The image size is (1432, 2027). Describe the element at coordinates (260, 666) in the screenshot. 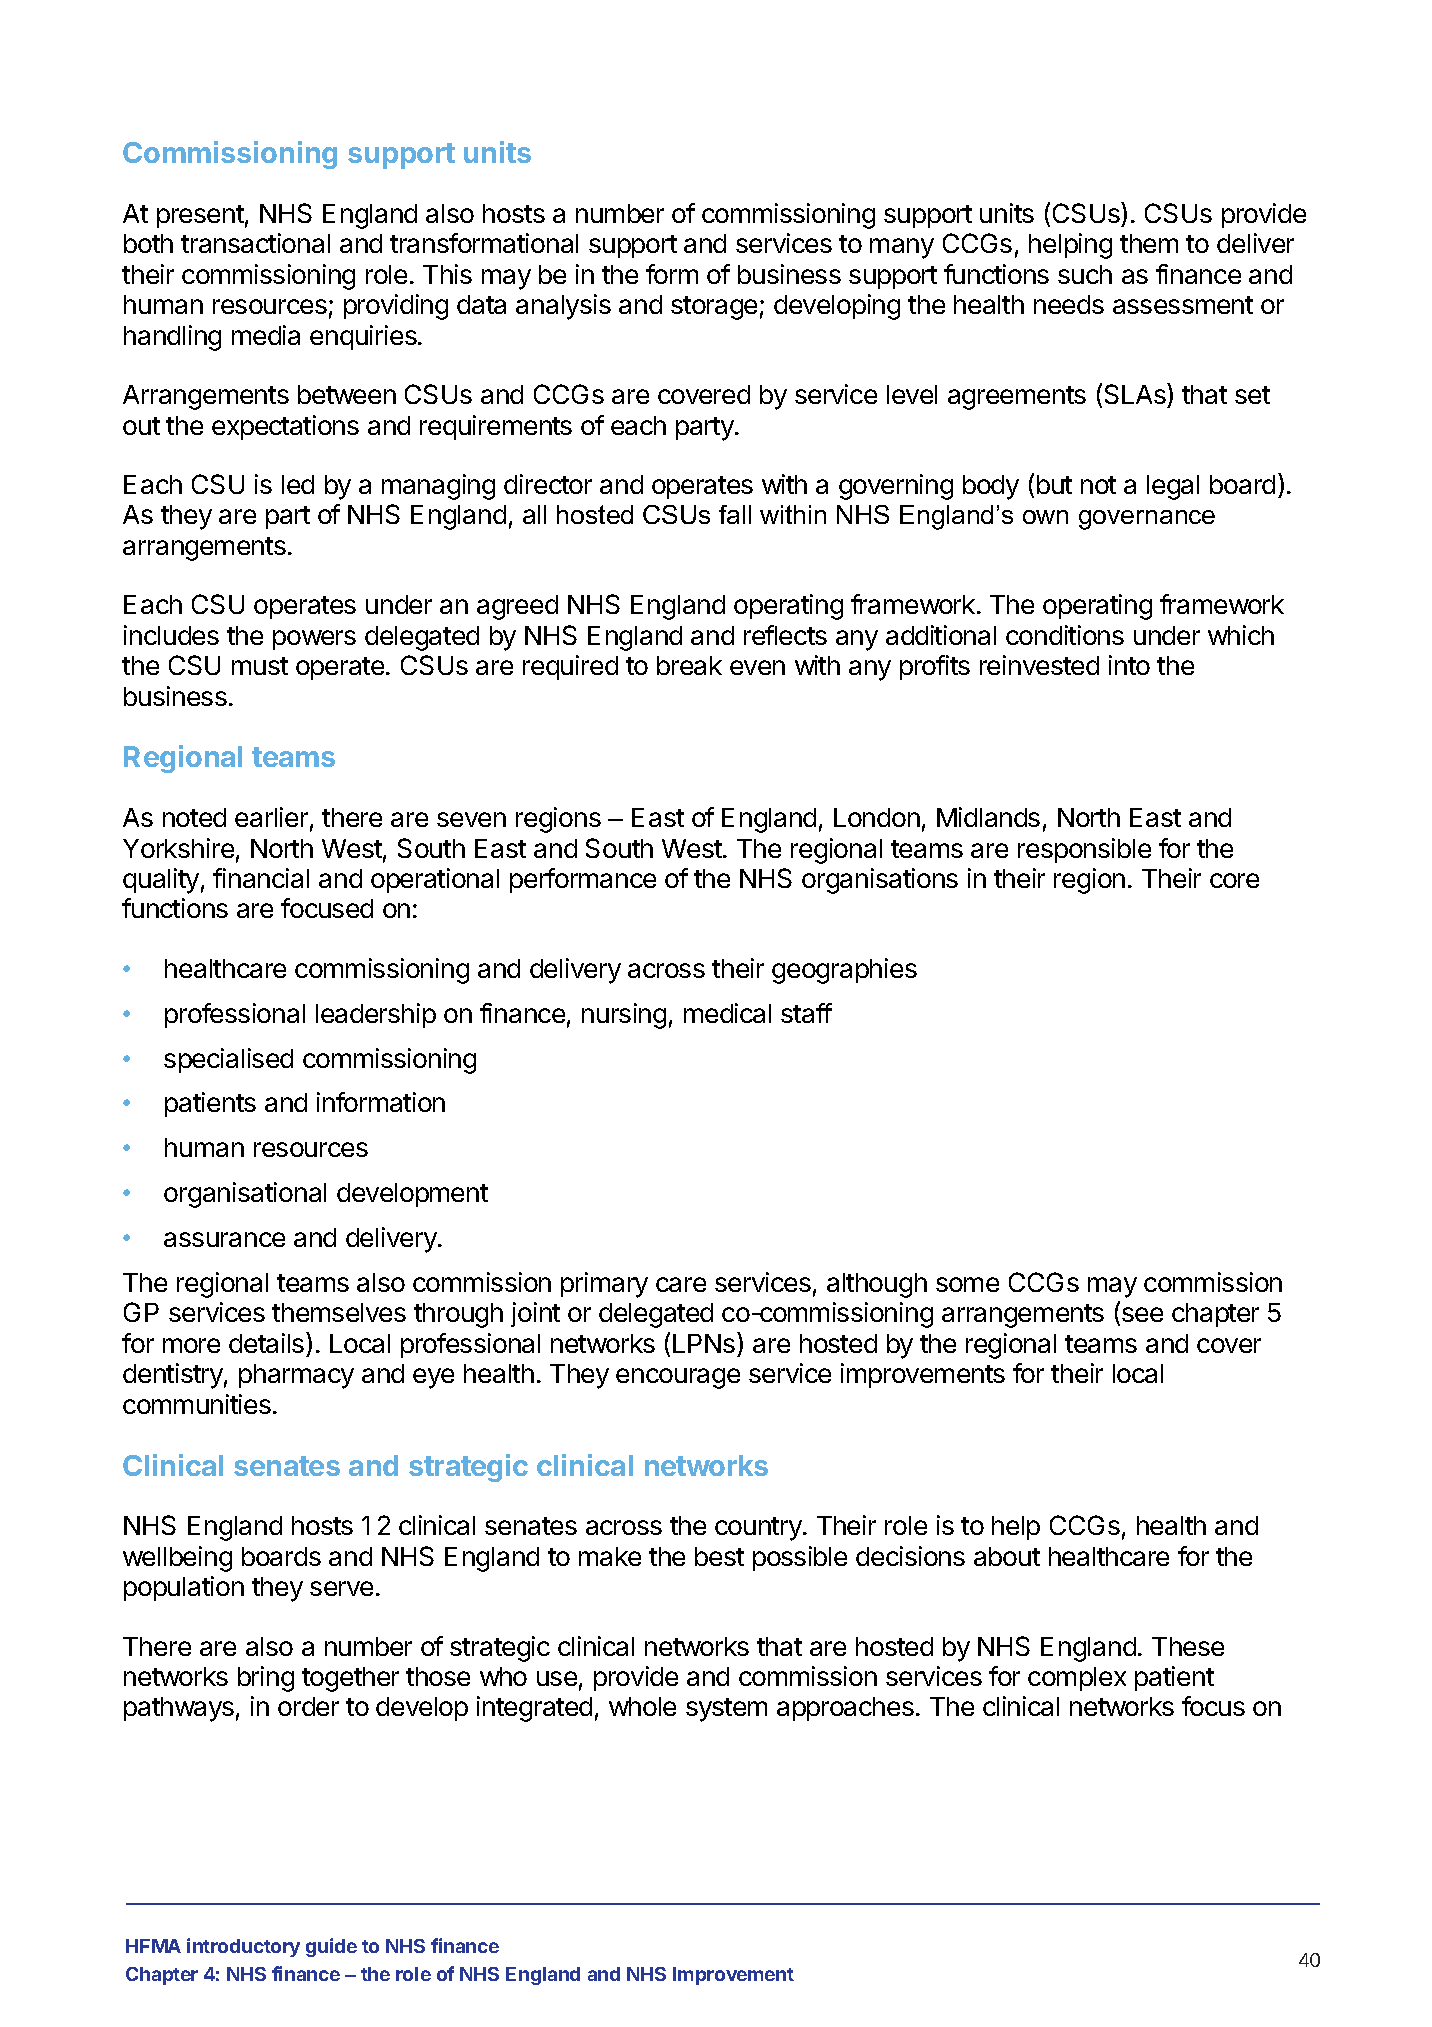

I see `must` at that location.
